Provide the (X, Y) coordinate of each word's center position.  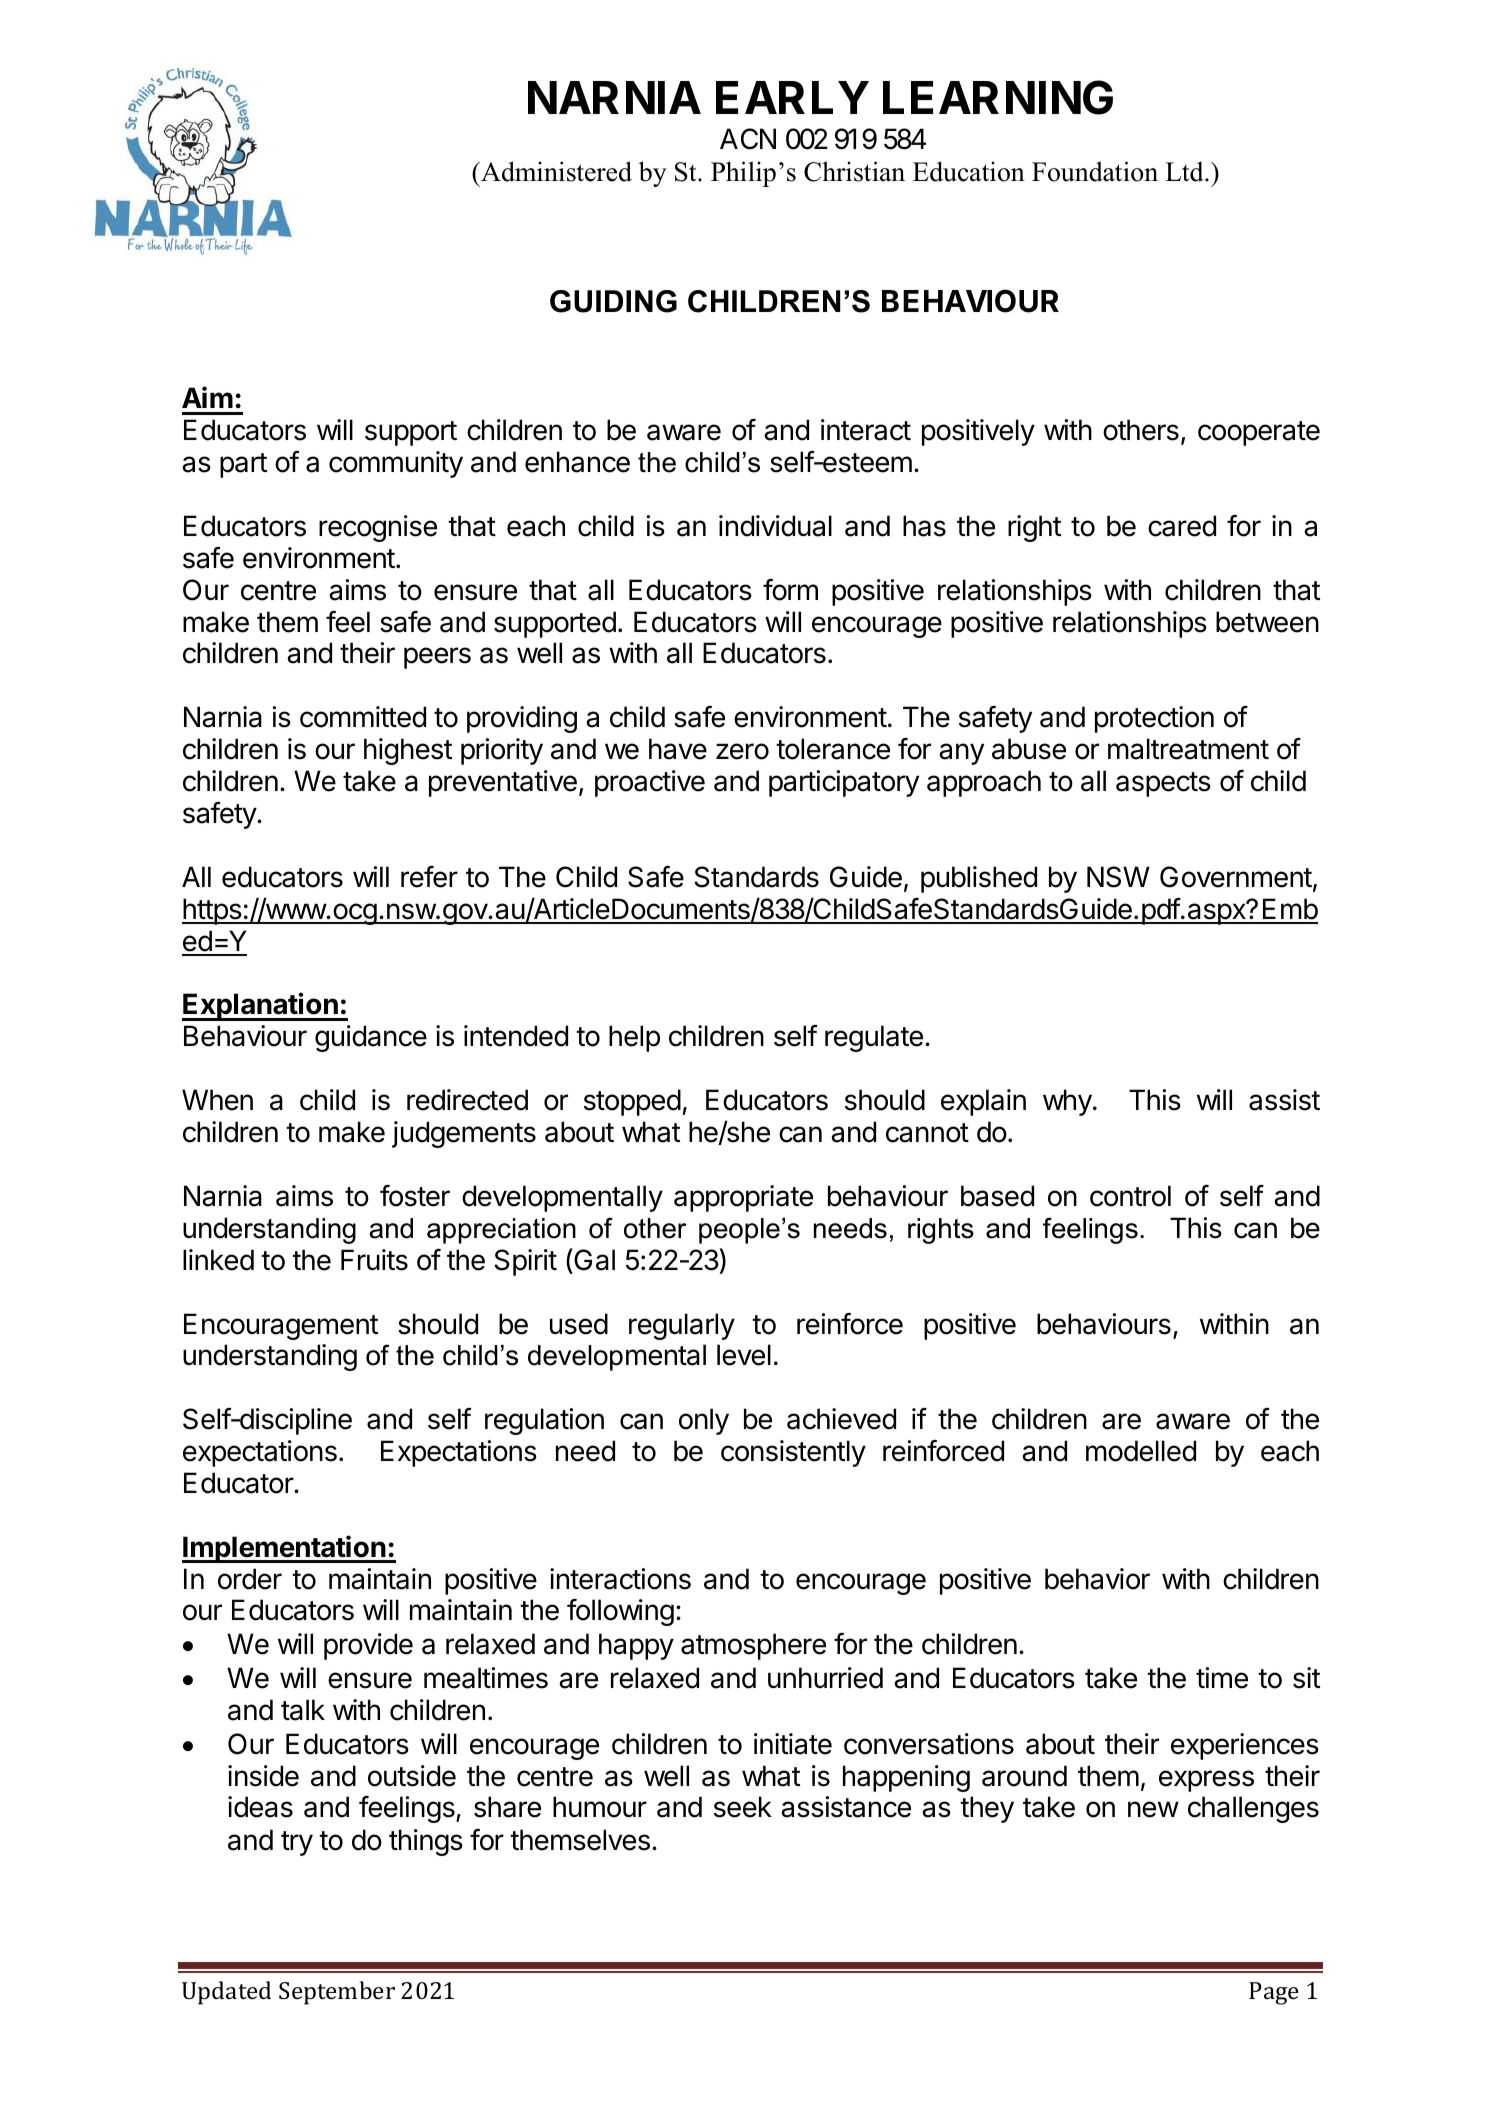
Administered (555, 171)
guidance (371, 1038)
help (634, 1038)
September (337, 1993)
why (1067, 1102)
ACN (748, 139)
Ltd (1185, 171)
